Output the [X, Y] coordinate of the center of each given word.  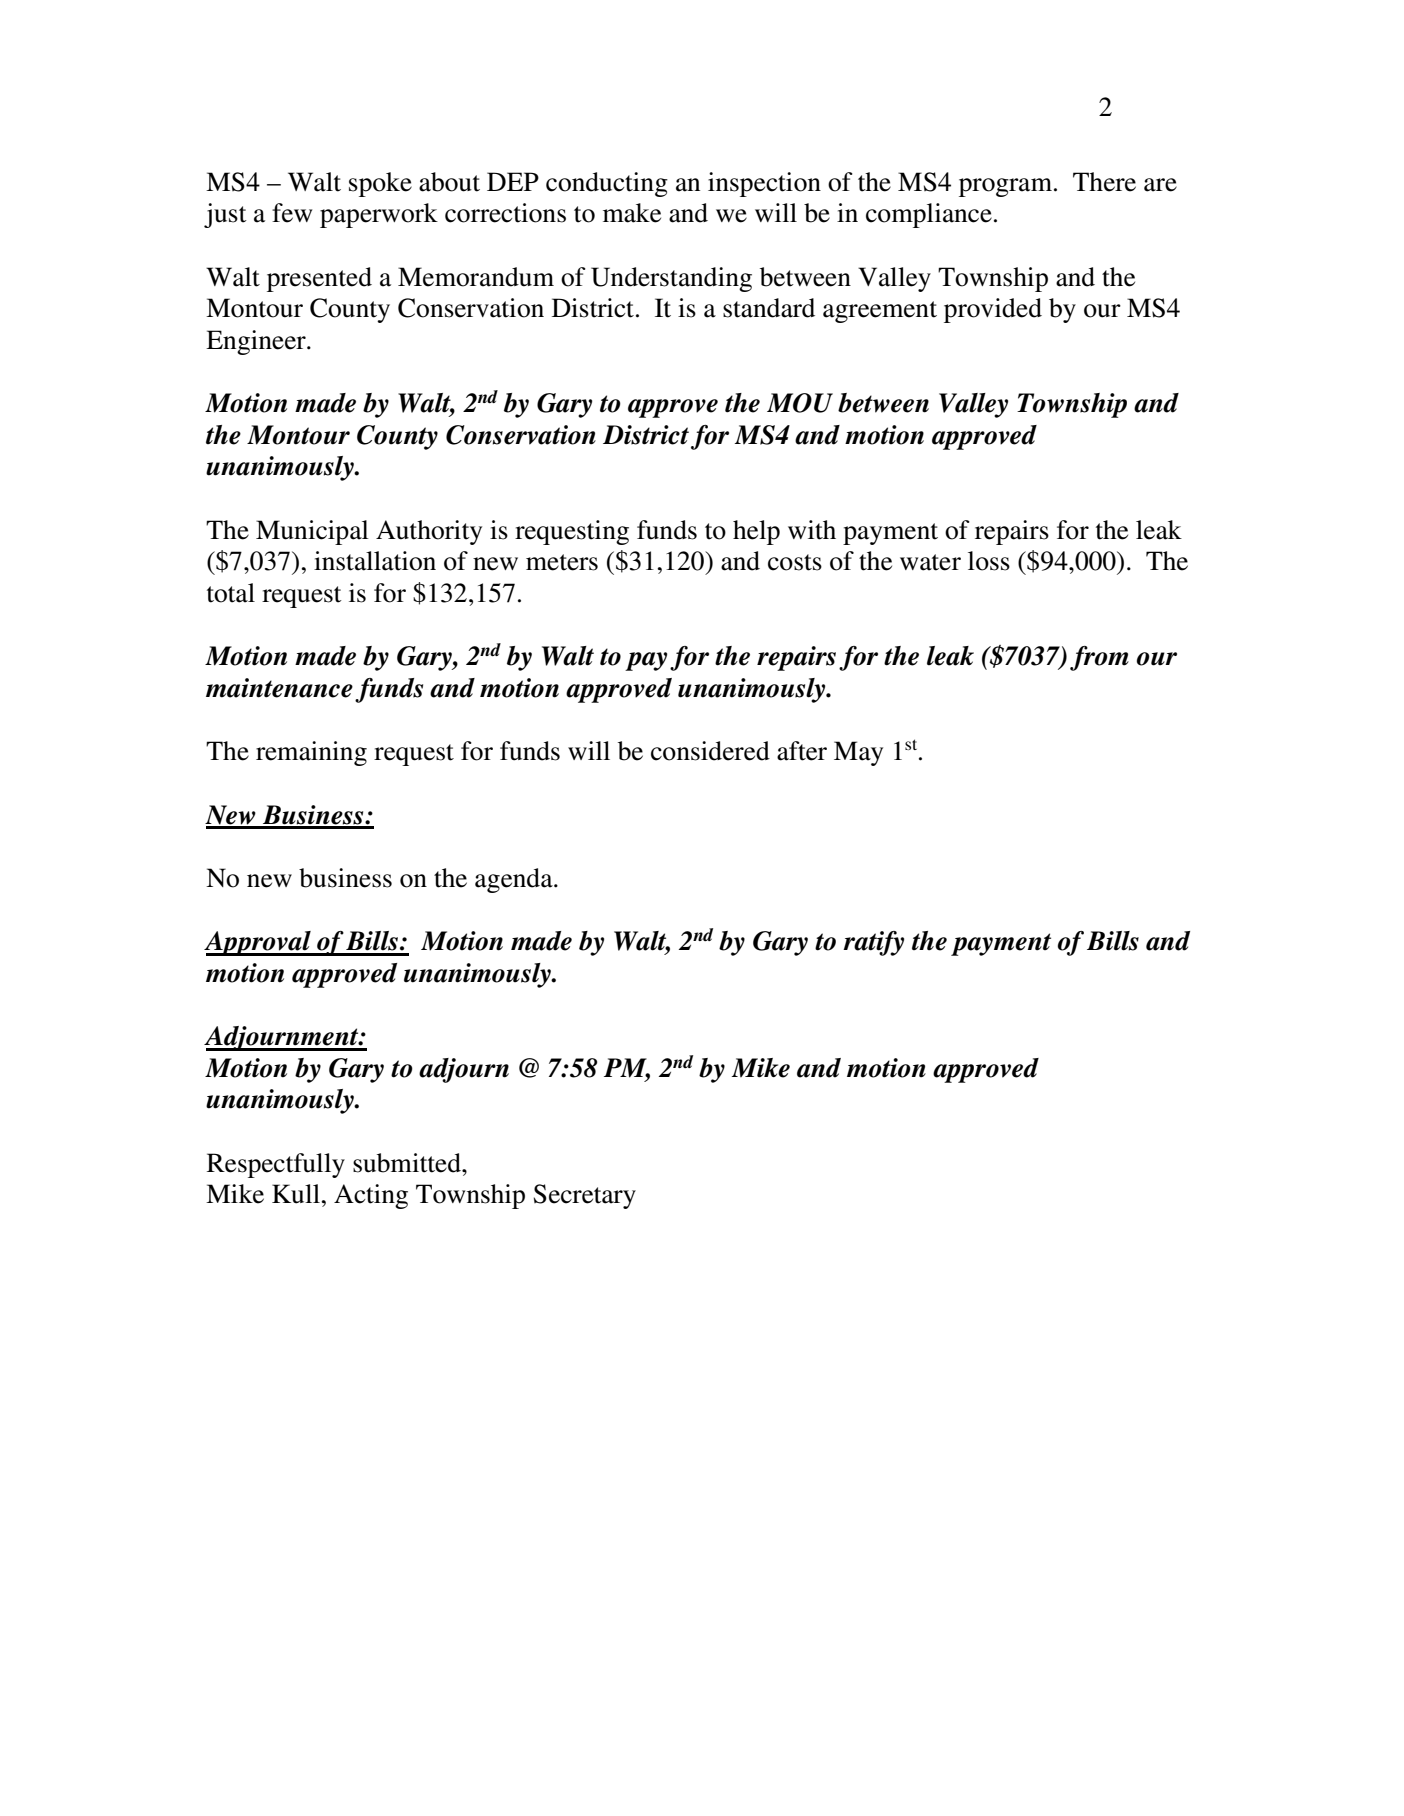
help [756, 532]
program [1005, 187]
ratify [873, 943]
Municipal [312, 532]
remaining [311, 753]
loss [989, 561]
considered [710, 751]
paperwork [379, 215]
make [632, 213]
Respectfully [276, 1165]
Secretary [585, 1196]
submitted [408, 1163]
